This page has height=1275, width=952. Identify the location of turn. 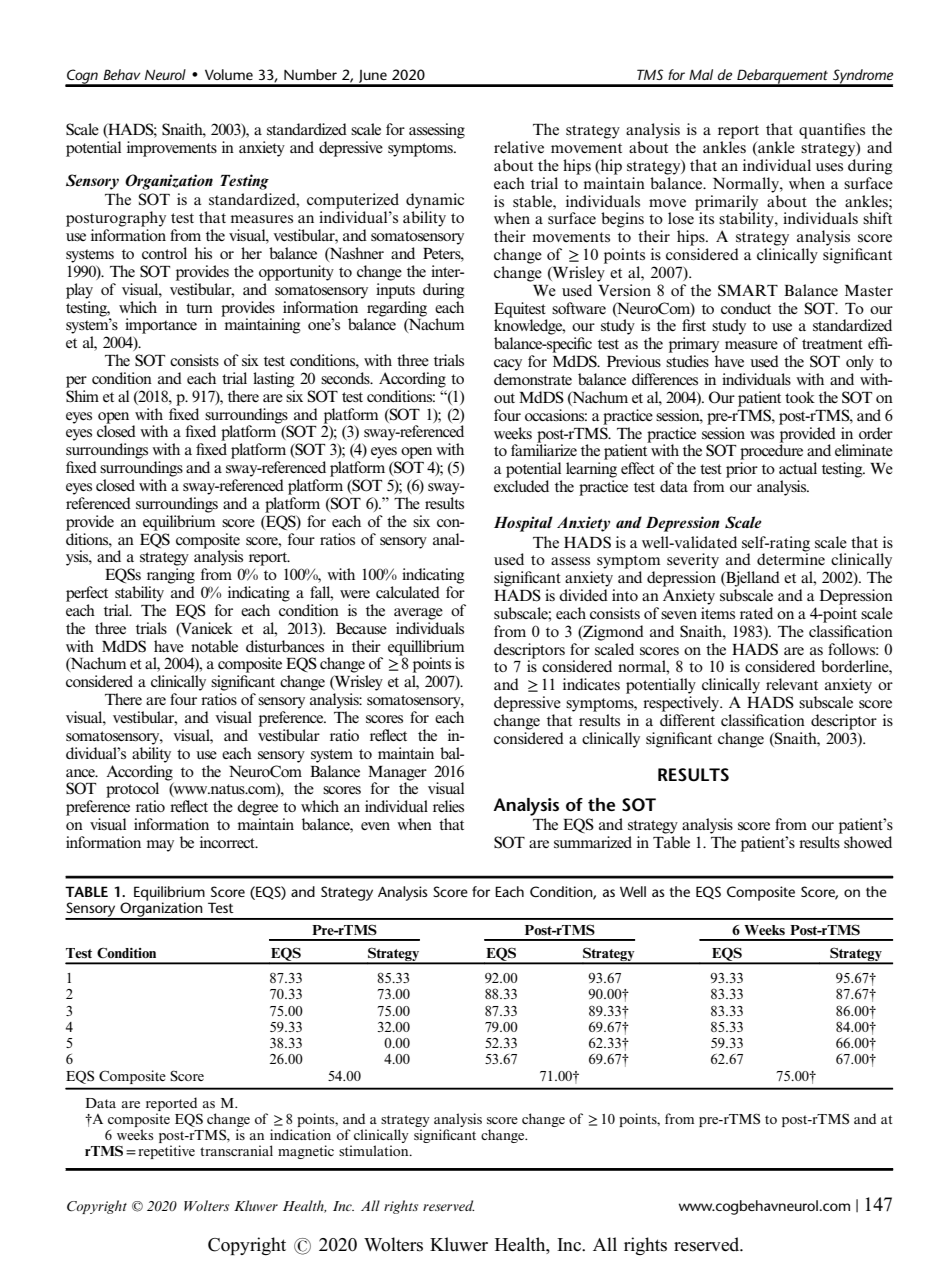
(199, 308).
